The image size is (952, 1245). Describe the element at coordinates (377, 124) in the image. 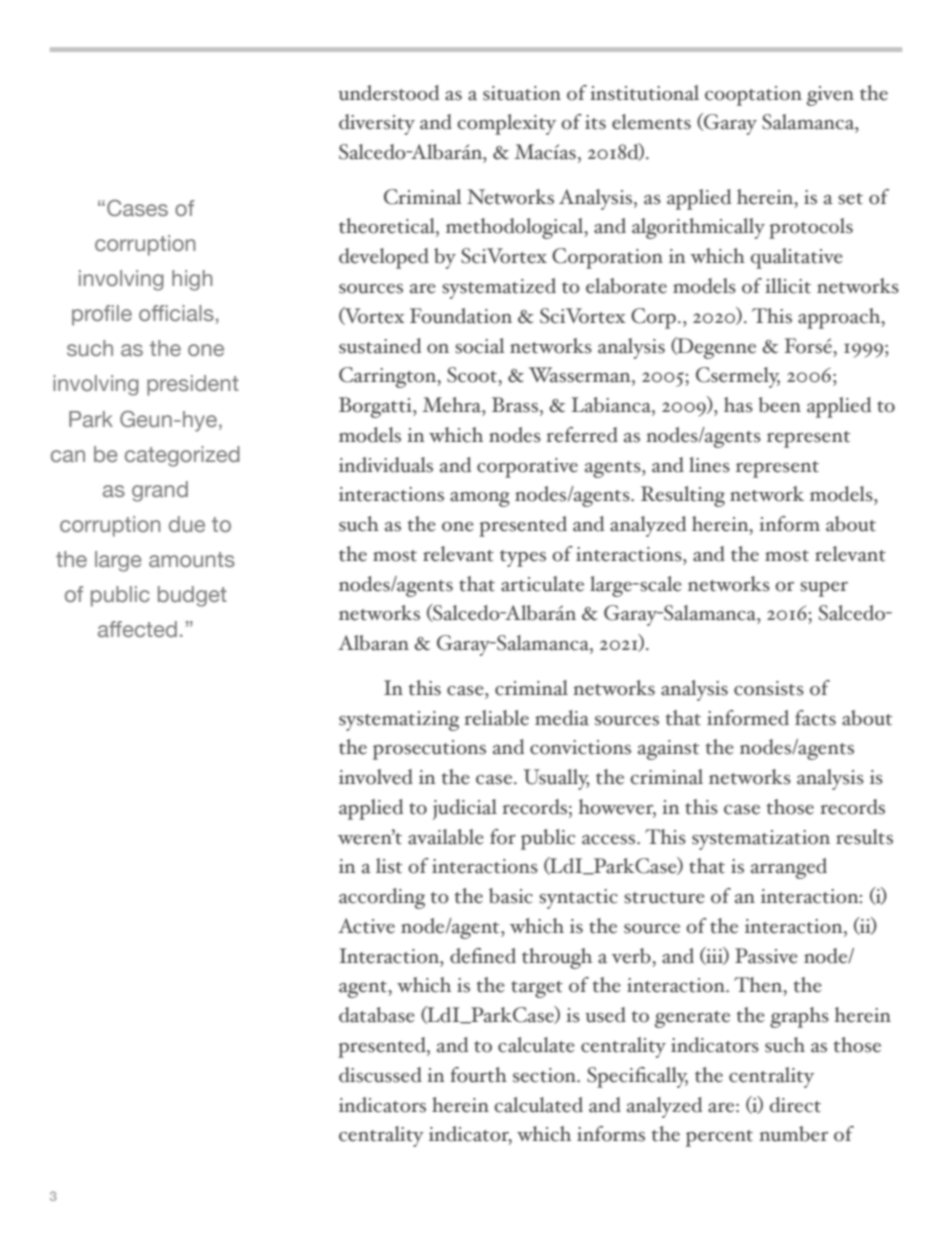

I see `diversity` at that location.
